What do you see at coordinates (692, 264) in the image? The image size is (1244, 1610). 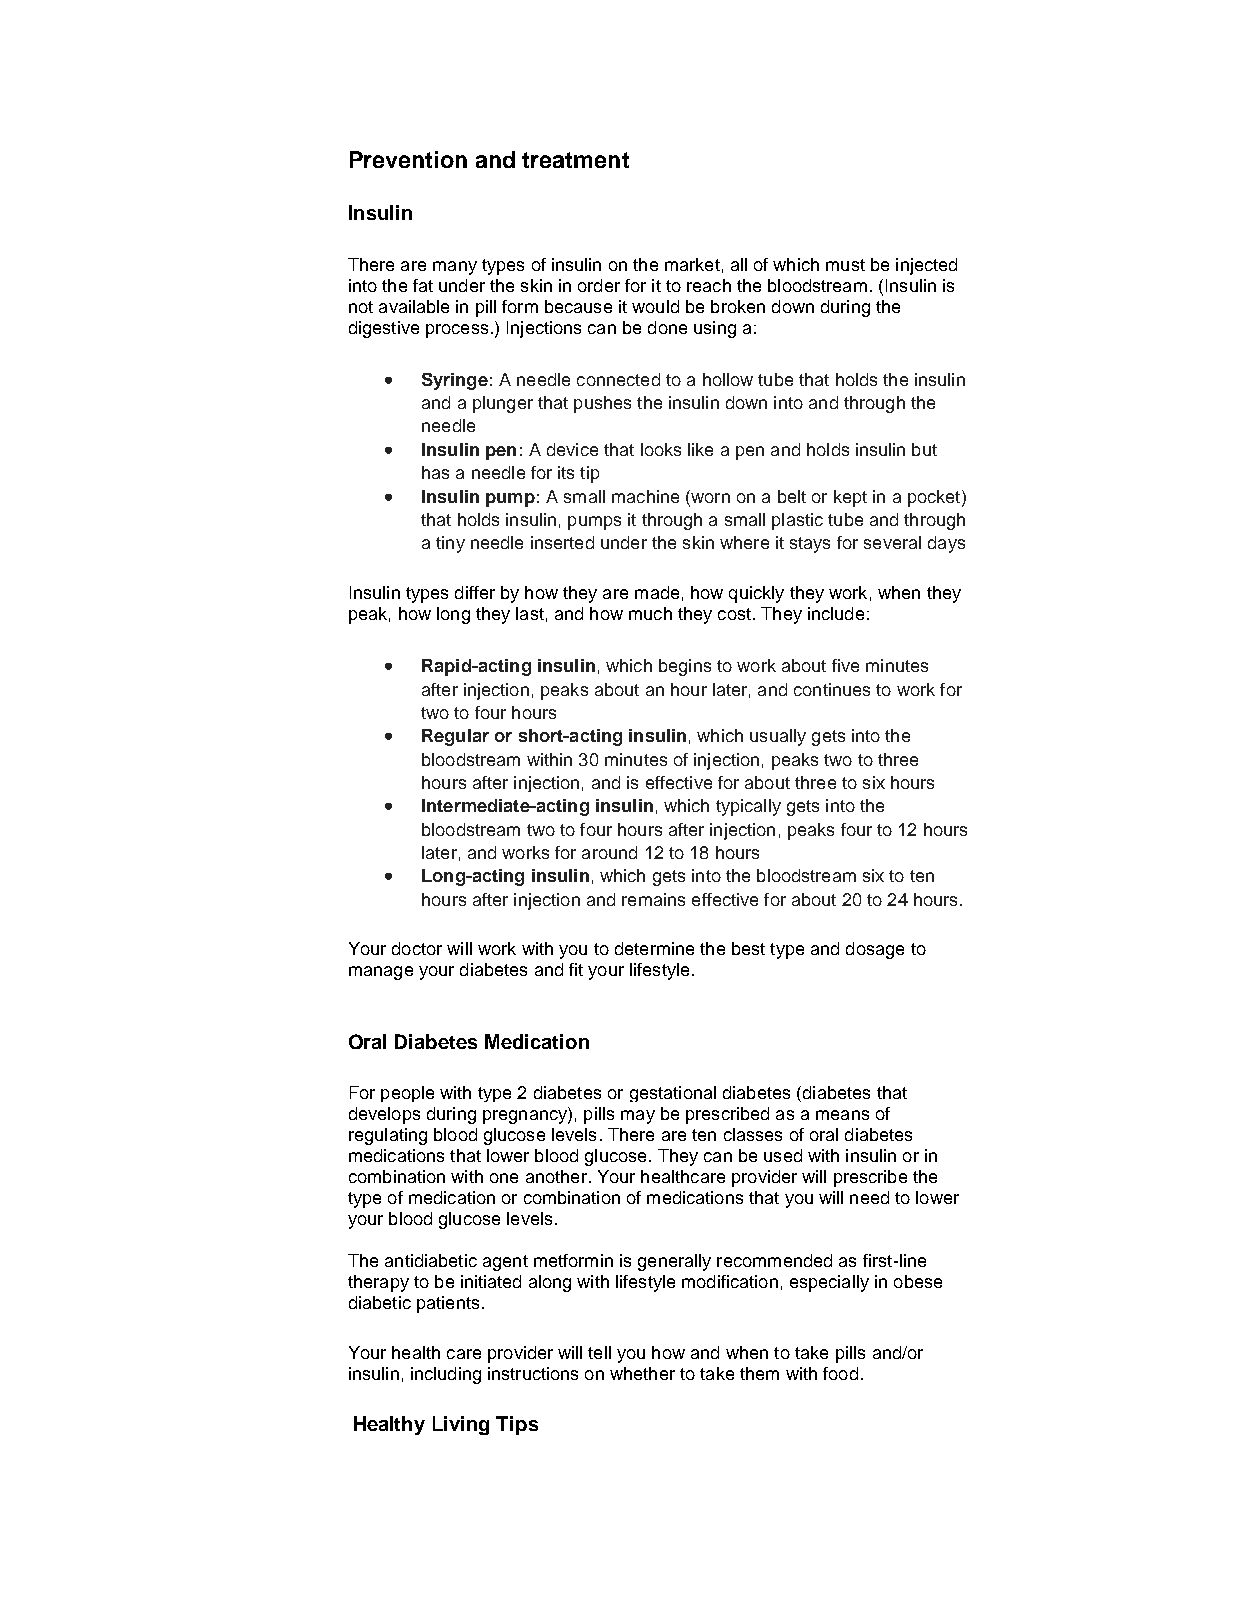 I see `market` at bounding box center [692, 264].
